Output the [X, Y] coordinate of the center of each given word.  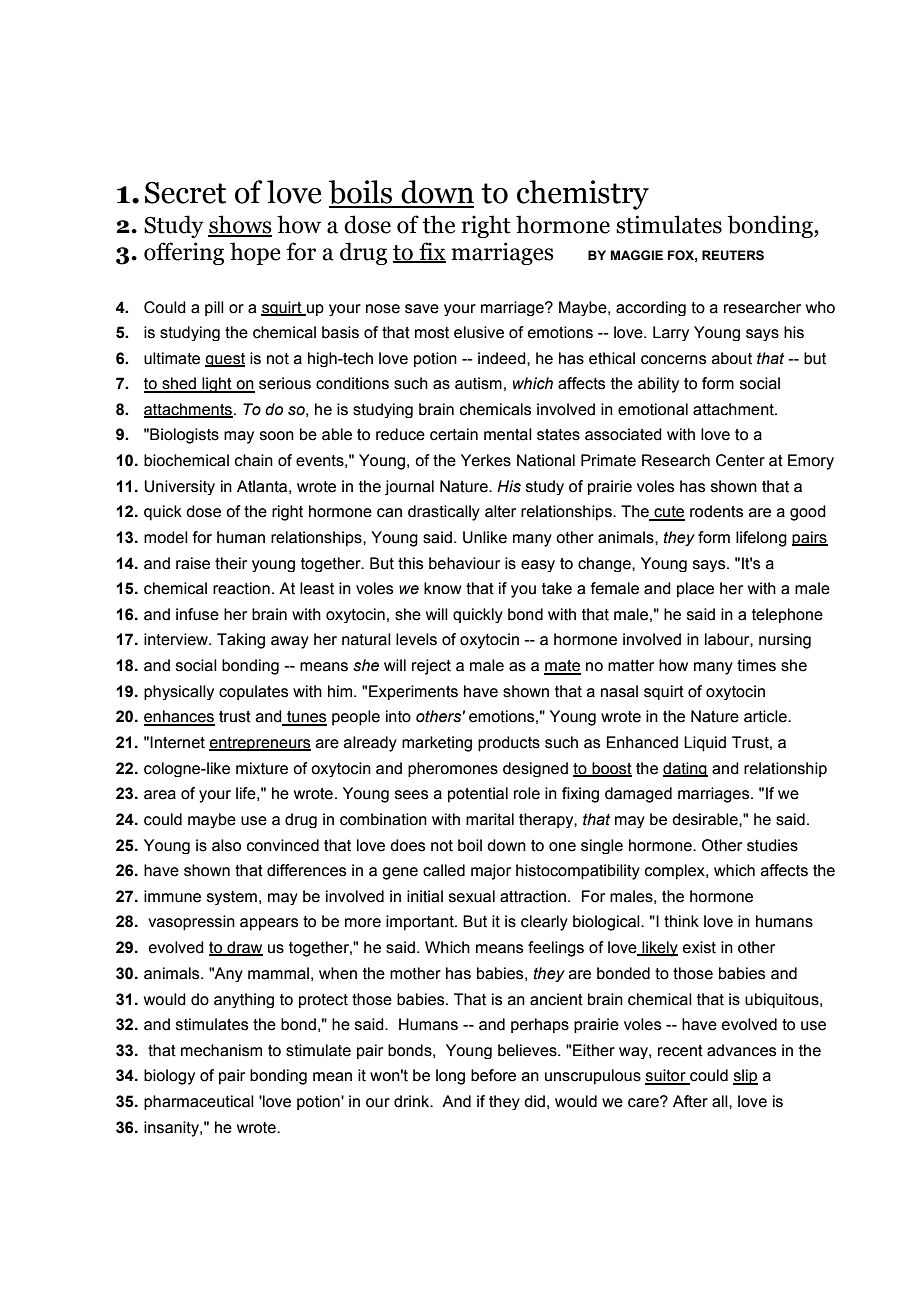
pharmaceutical [199, 1102]
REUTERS [733, 255]
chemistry [583, 195]
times [756, 665]
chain [254, 460]
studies [772, 845]
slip [745, 1077]
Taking [241, 641]
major [491, 872]
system [232, 898]
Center [740, 460]
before [493, 1075]
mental [508, 434]
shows [240, 225]
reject [431, 667]
